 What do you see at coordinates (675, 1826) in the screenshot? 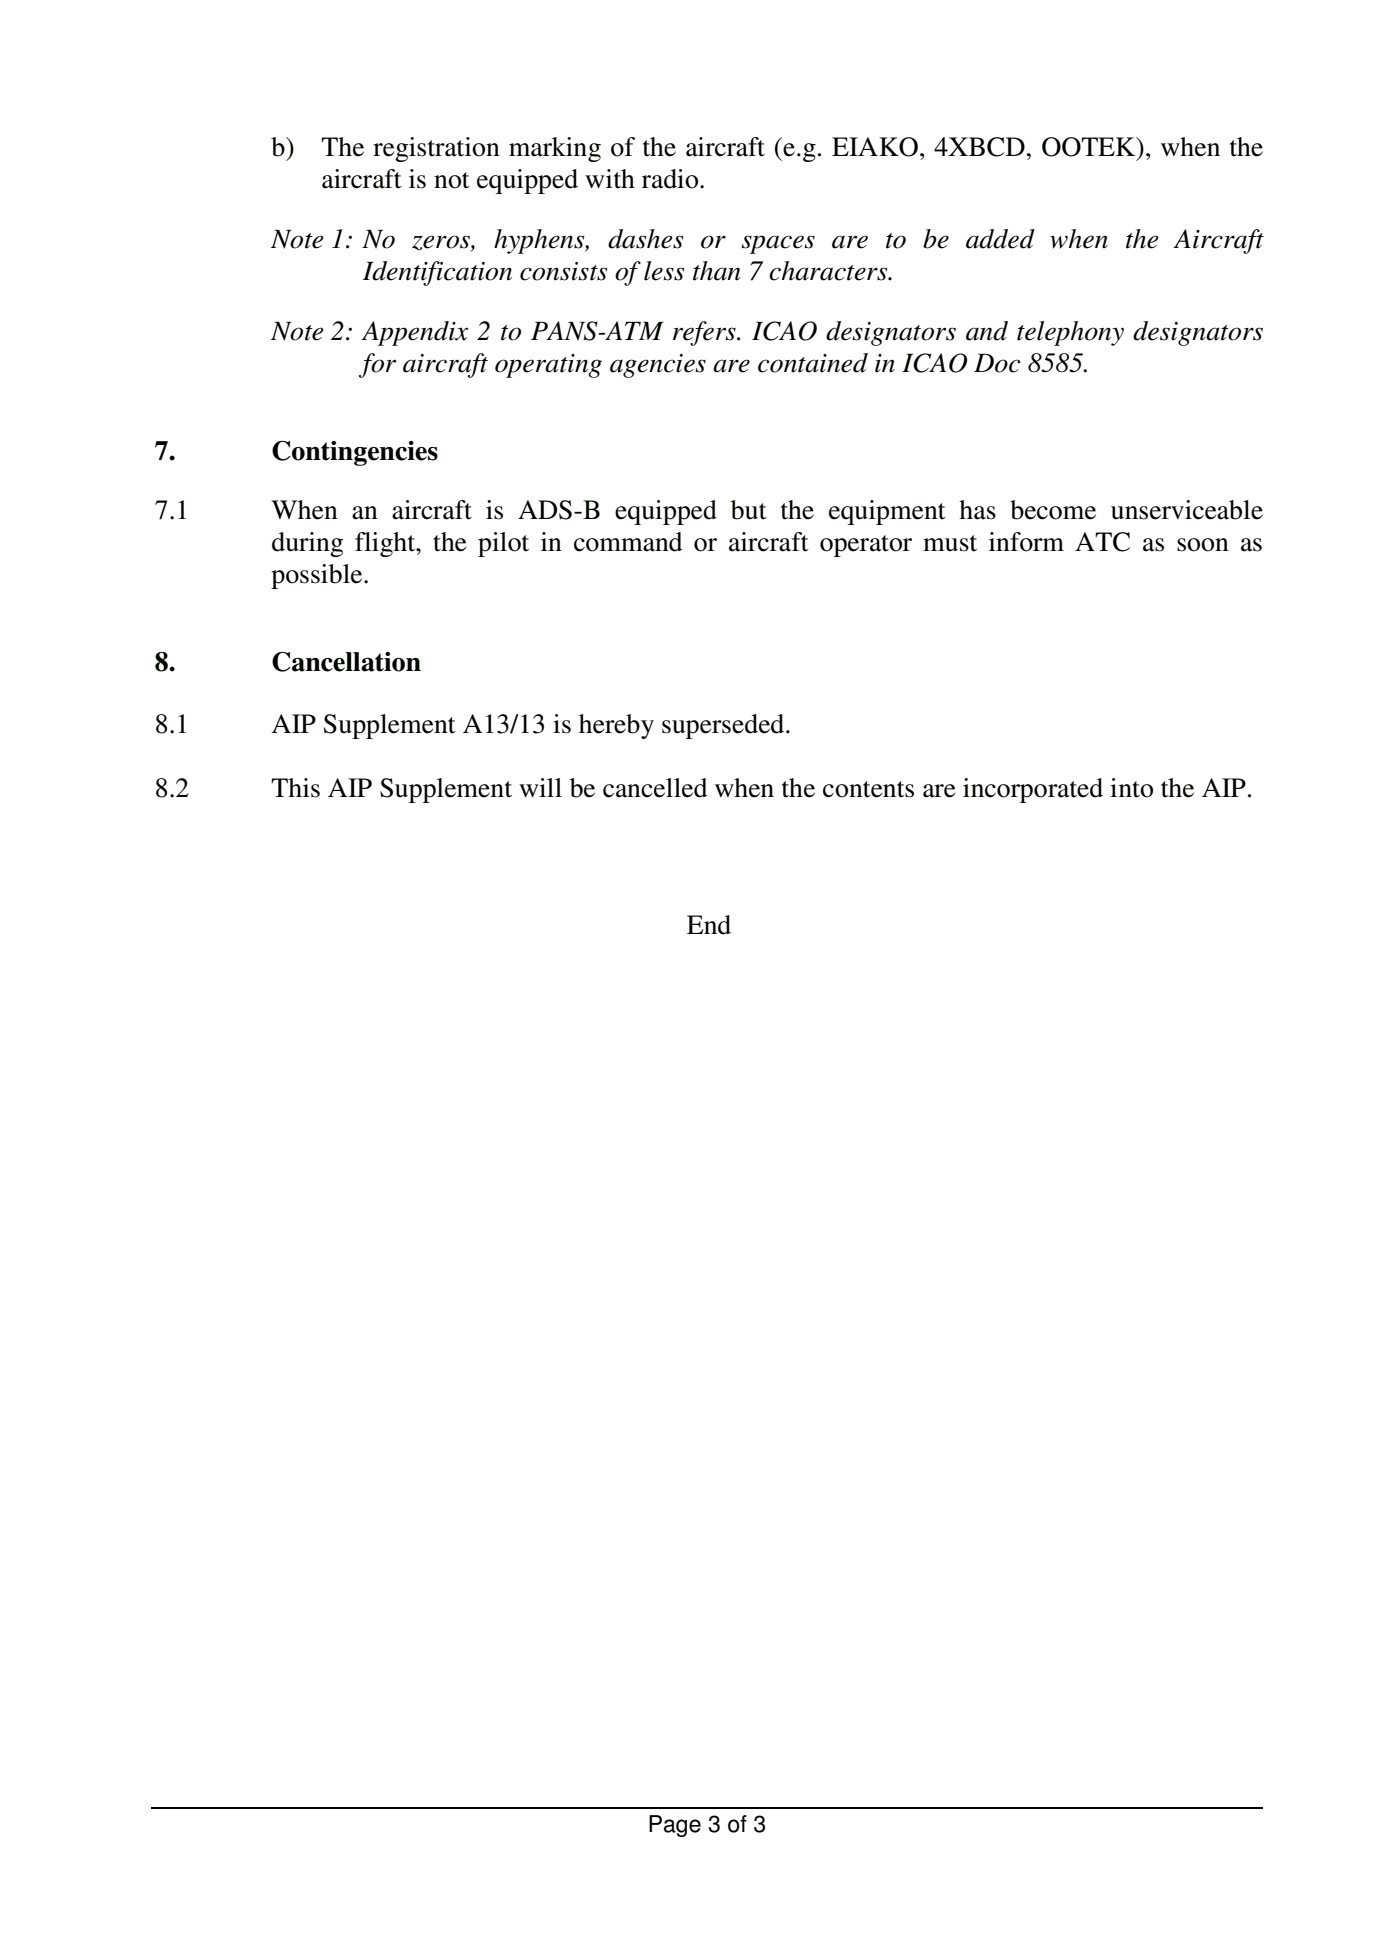
I see `Page` at bounding box center [675, 1826].
